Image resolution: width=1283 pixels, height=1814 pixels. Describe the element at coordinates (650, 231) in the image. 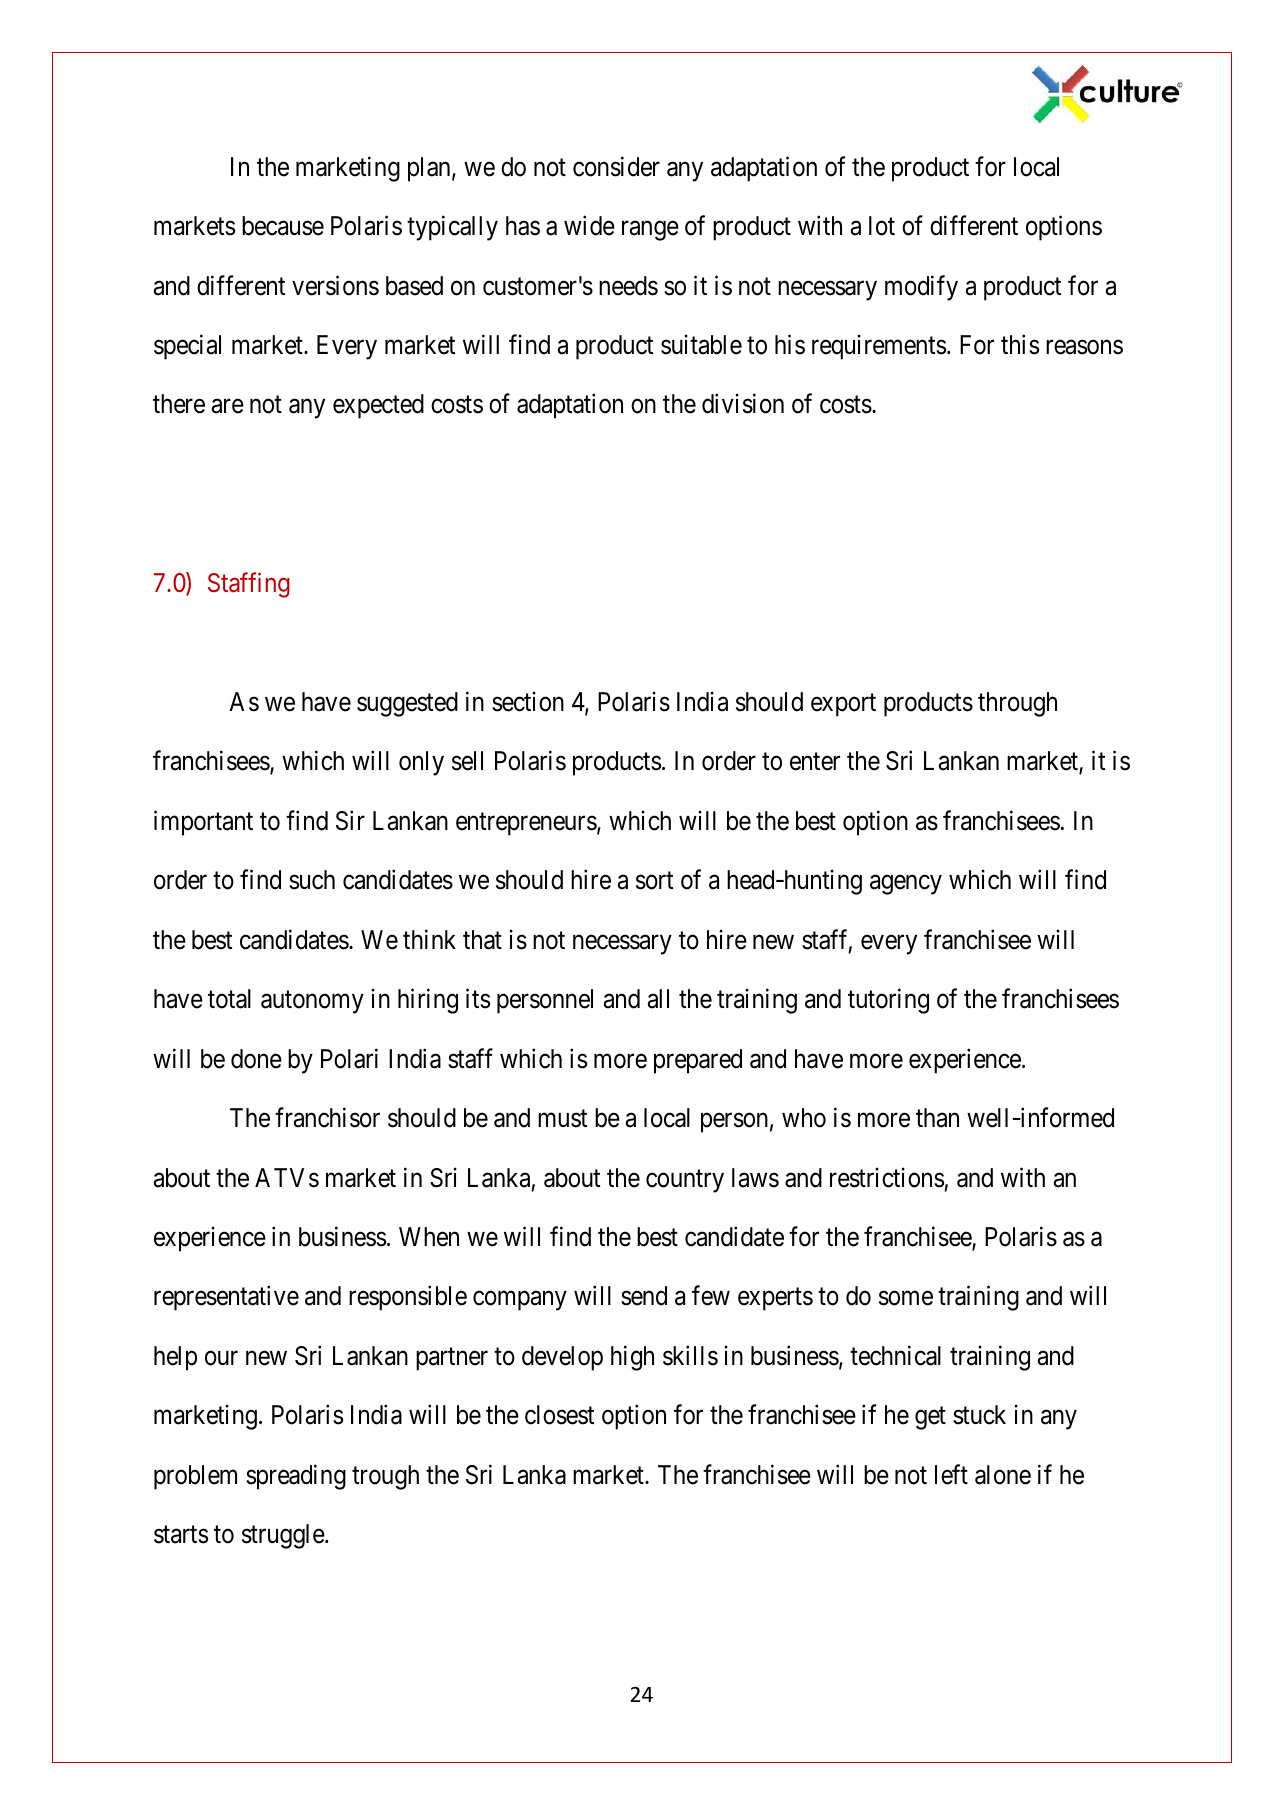

I see `range` at that location.
